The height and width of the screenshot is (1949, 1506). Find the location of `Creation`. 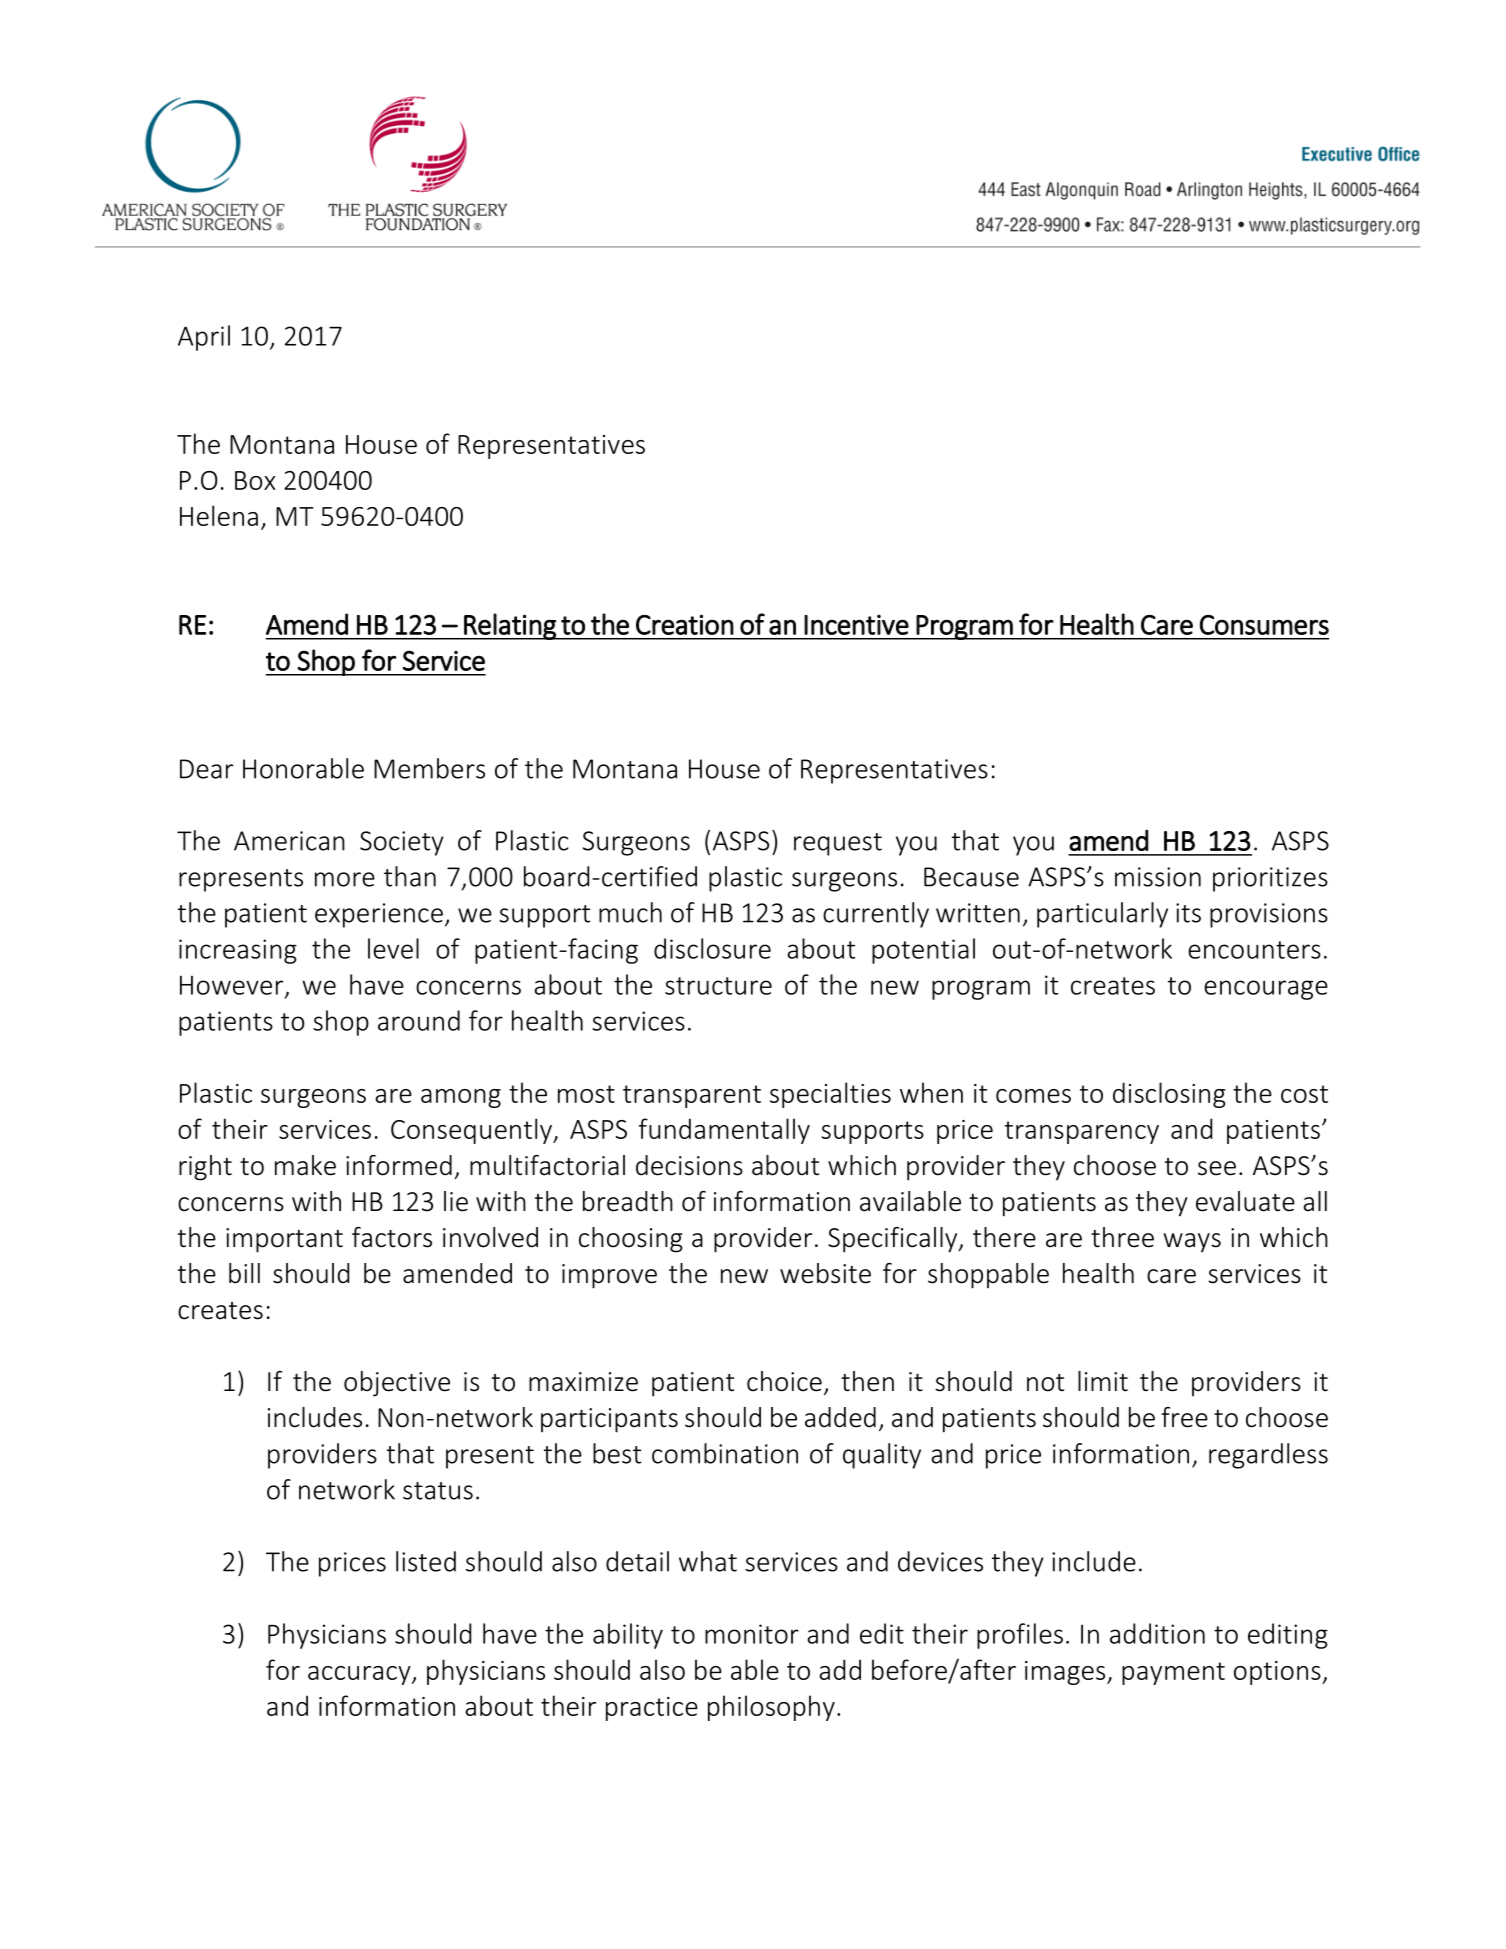

Creation is located at coordinates (685, 624).
